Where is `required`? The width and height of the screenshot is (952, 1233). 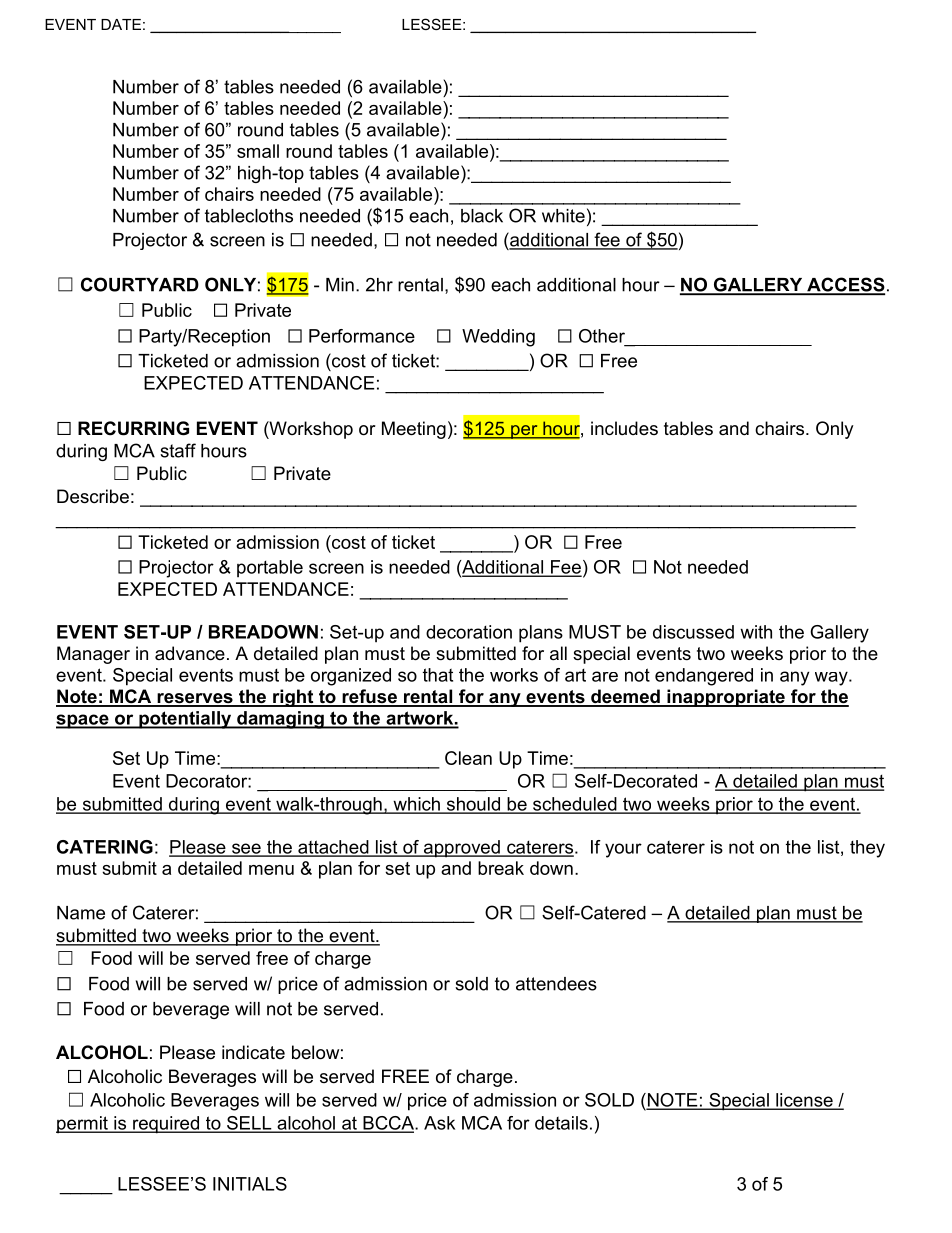
required is located at coordinates (166, 1125).
